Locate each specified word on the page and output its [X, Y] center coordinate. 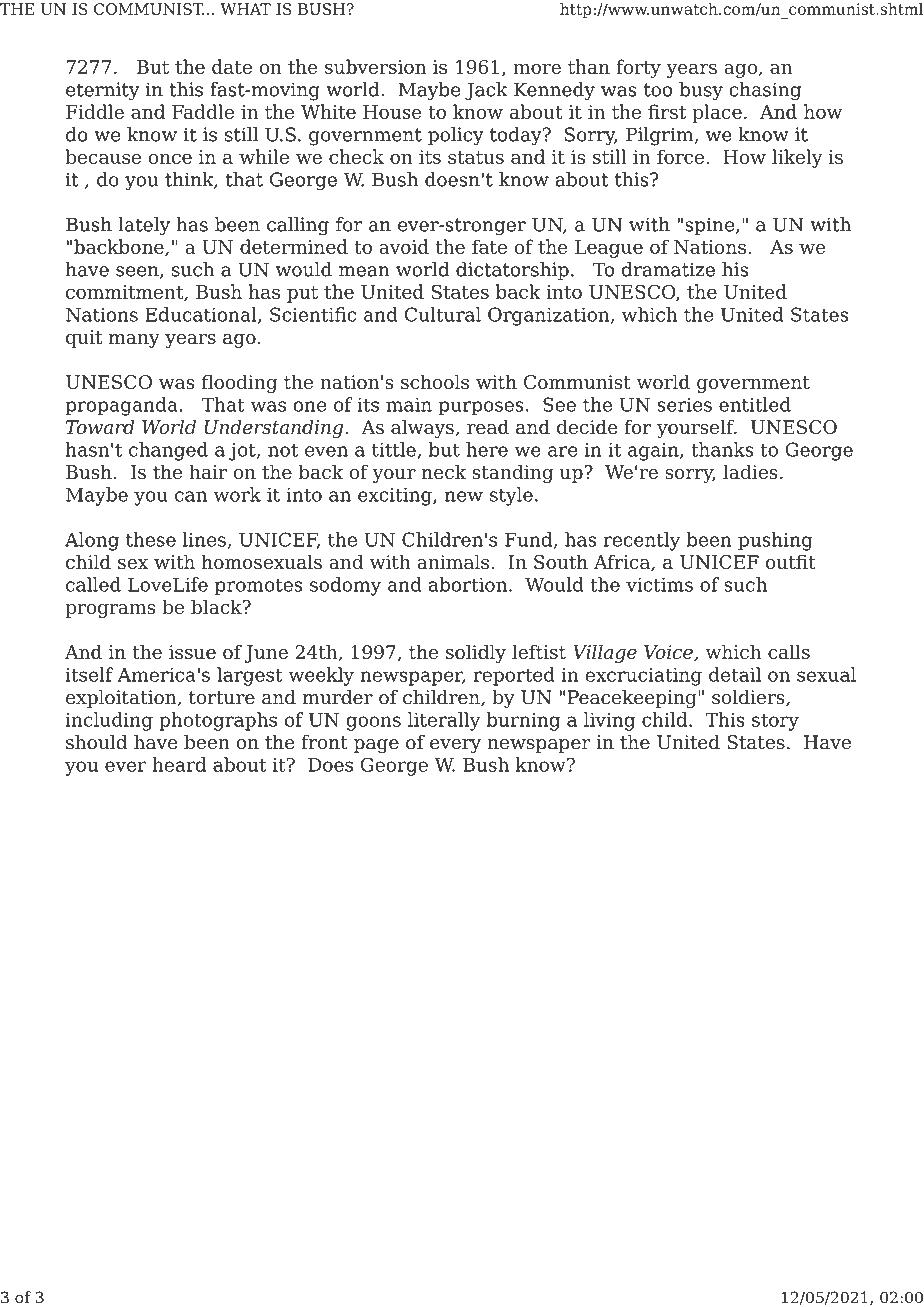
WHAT [245, 9]
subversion [375, 66]
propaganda [121, 406]
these [151, 539]
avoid [404, 246]
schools [435, 381]
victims [659, 584]
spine [711, 226]
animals [453, 561]
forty [638, 68]
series [684, 405]
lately [144, 226]
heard [179, 764]
